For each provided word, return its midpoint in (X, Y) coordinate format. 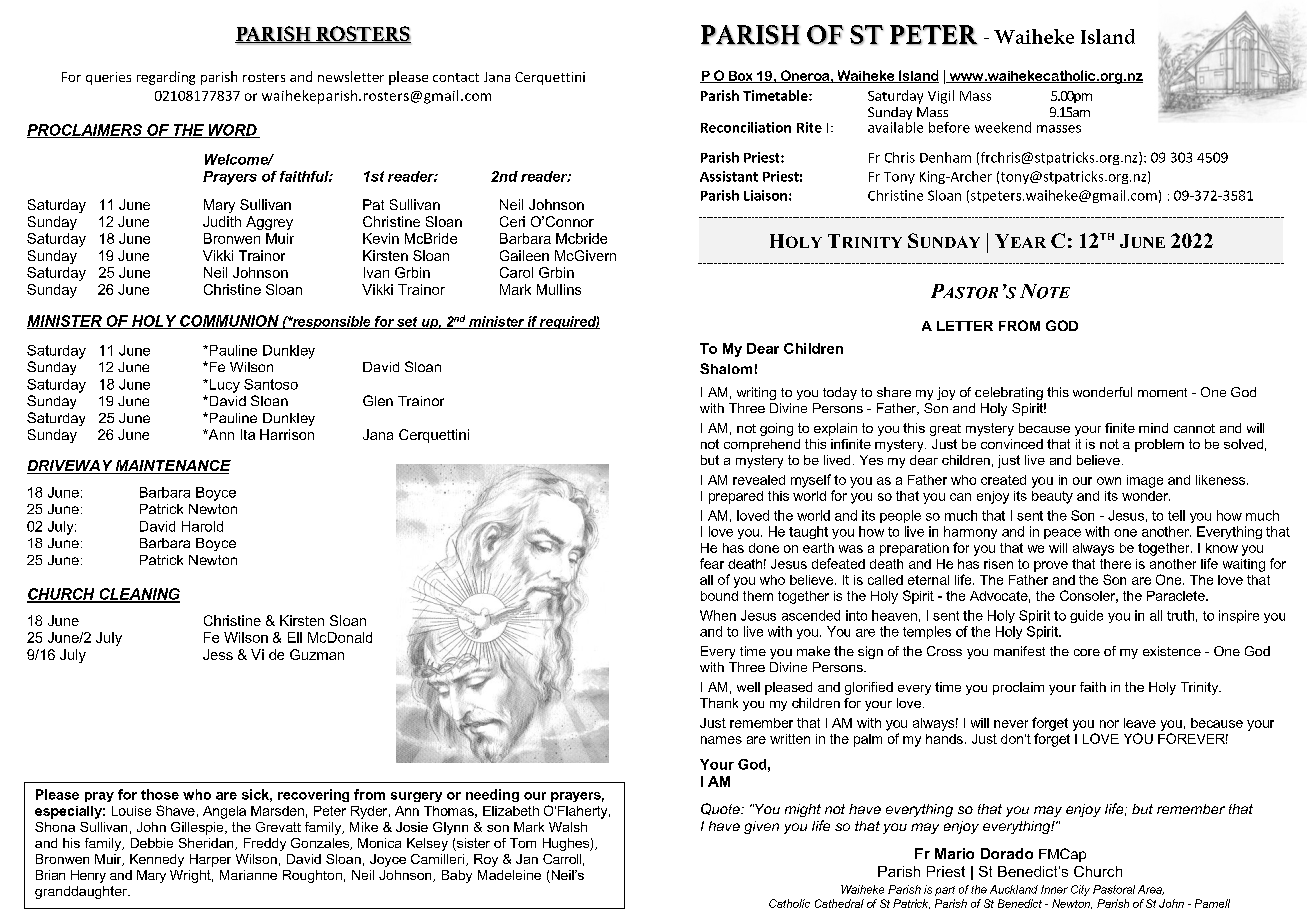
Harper (210, 860)
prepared (736, 497)
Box (740, 77)
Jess (218, 654)
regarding (166, 78)
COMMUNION (229, 322)
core (1087, 652)
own (1109, 481)
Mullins (559, 289)
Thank (719, 703)
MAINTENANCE (172, 467)
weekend (1003, 127)
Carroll (562, 859)
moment (1162, 392)
